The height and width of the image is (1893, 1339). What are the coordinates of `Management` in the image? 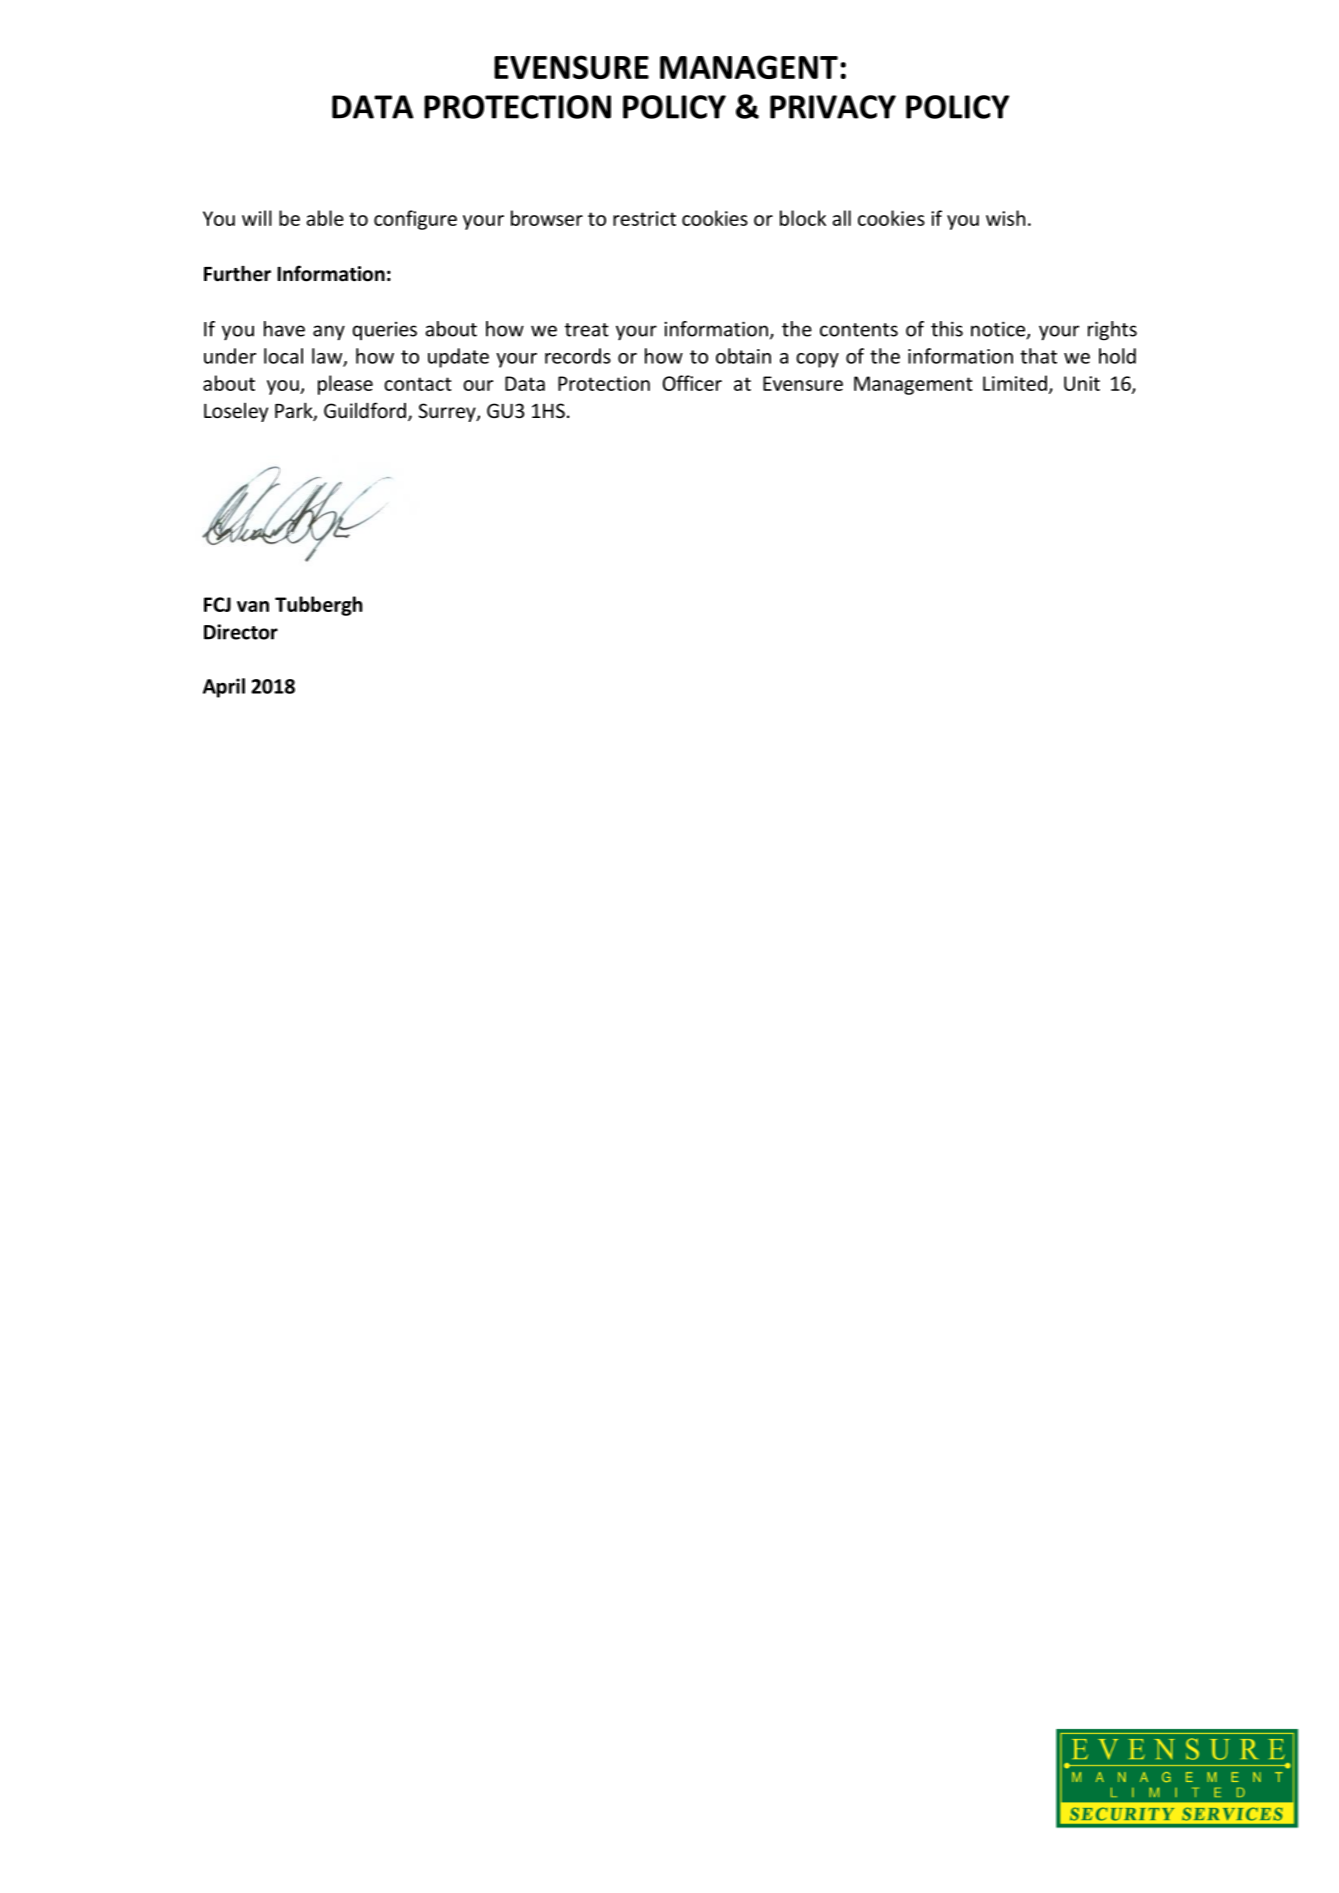 It's located at (913, 385).
